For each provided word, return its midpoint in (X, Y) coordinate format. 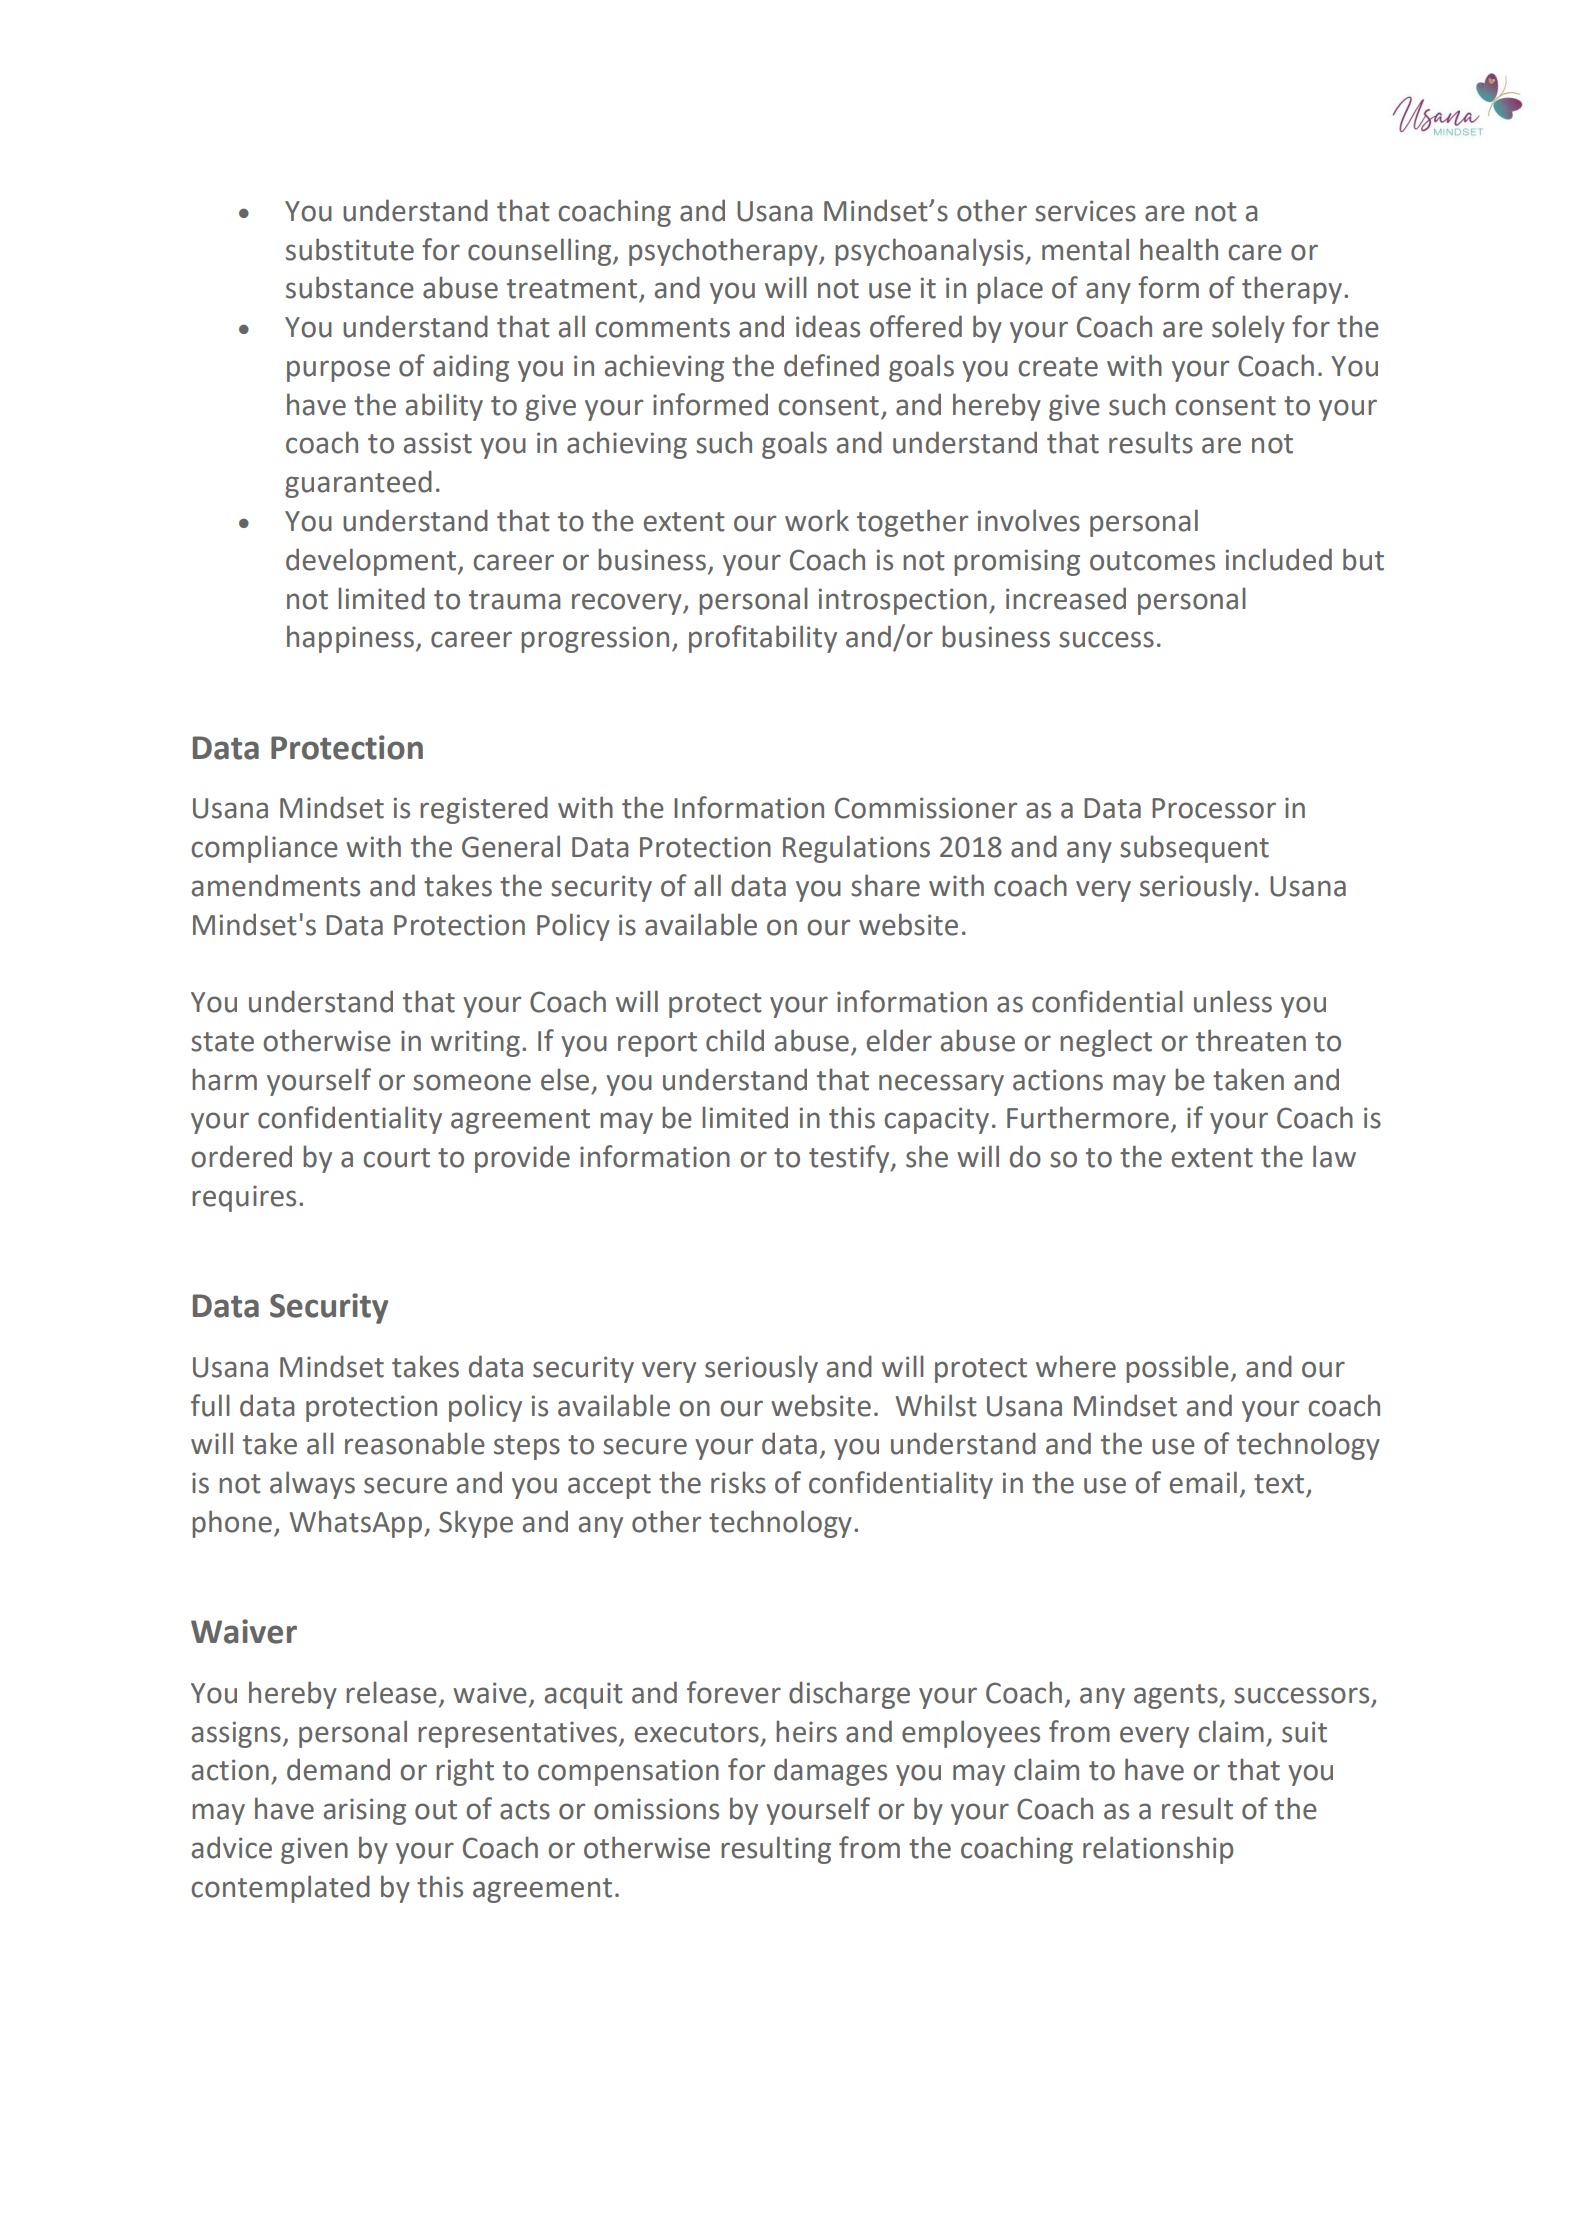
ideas (828, 326)
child (735, 1040)
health (1179, 249)
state (222, 1042)
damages (830, 1772)
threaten (1251, 1040)
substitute (350, 249)
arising (365, 1811)
